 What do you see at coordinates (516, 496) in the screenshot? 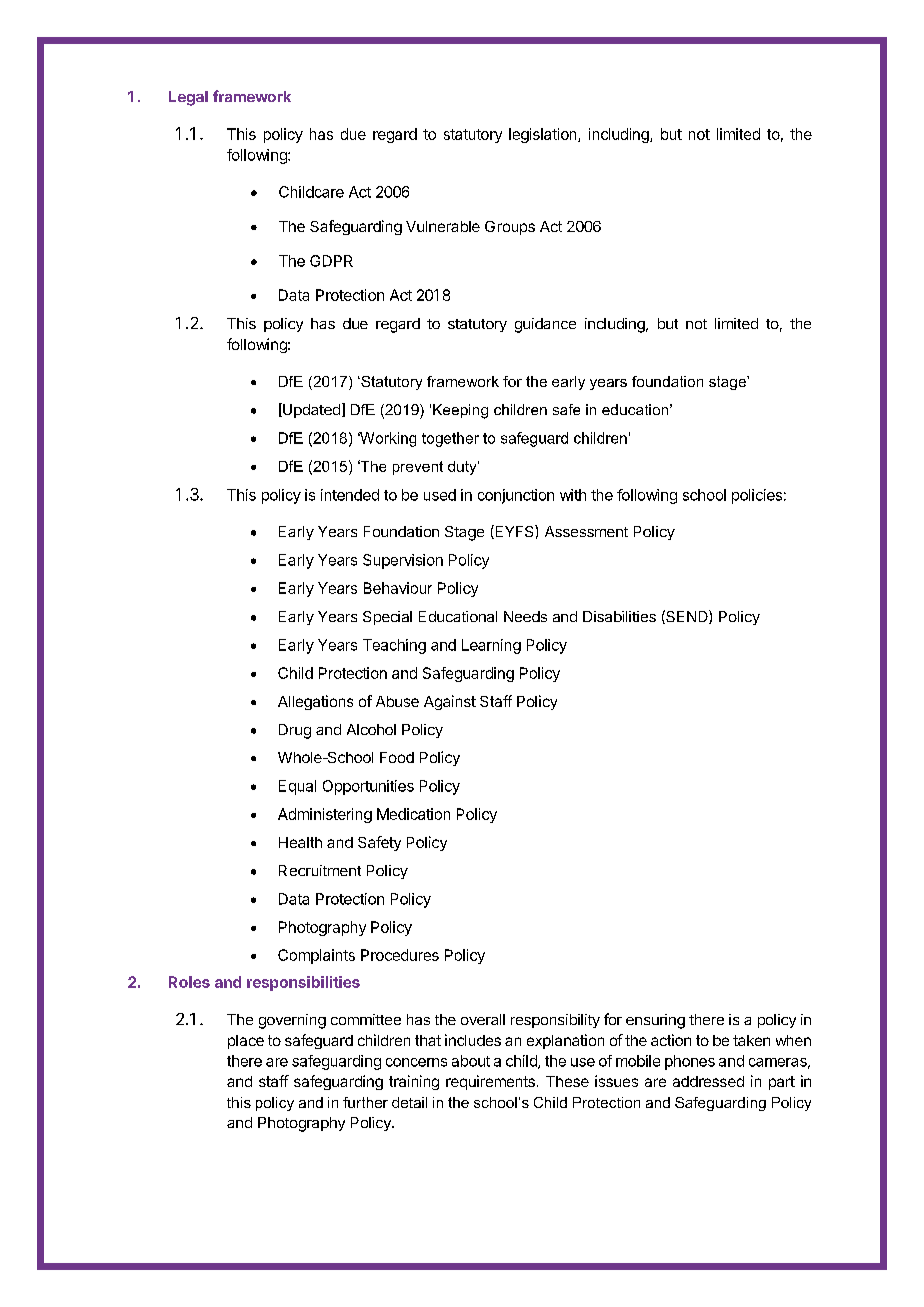
I see `conjunction` at bounding box center [516, 496].
